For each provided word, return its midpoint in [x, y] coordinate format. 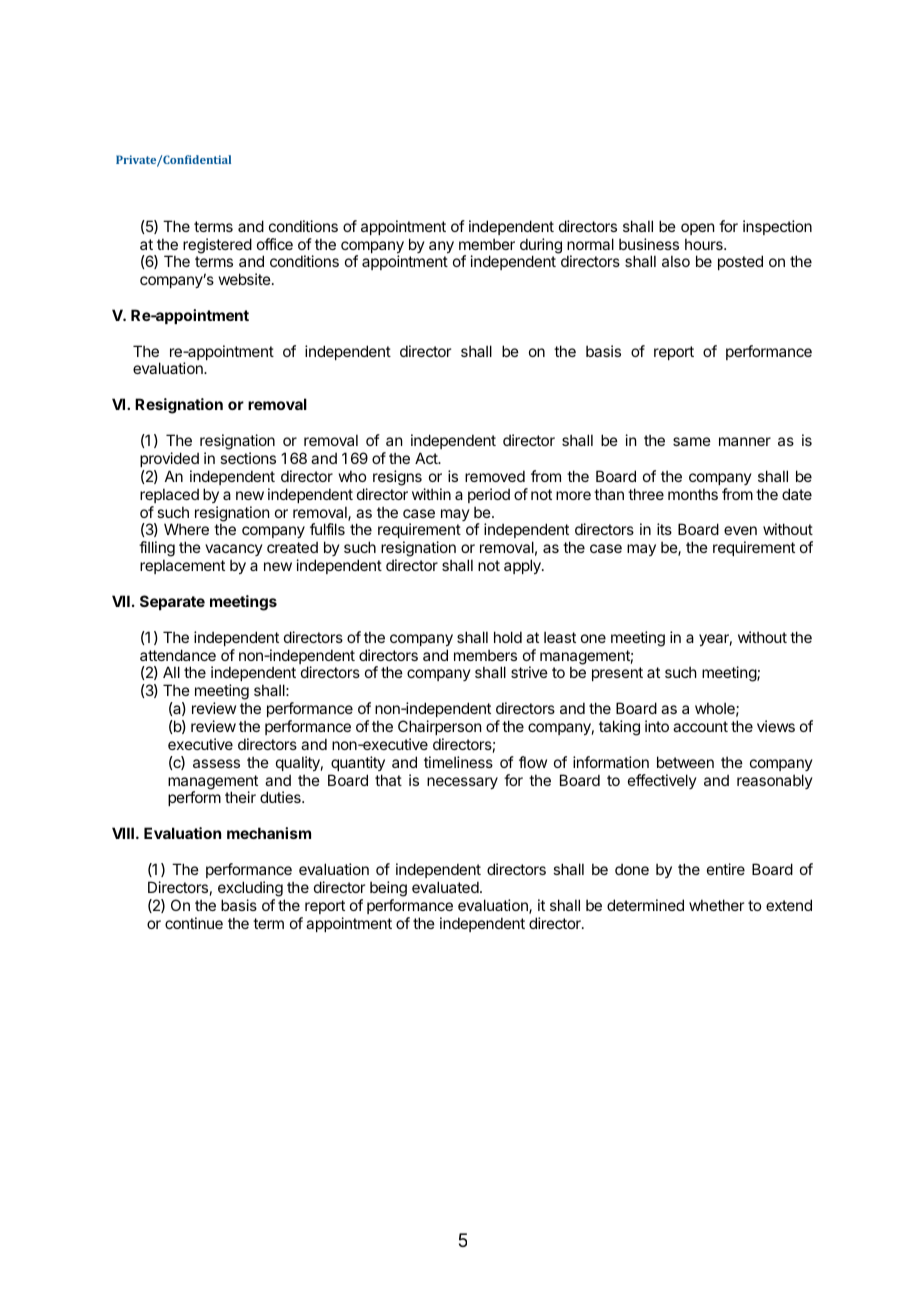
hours [705, 244]
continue [194, 923]
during [541, 247]
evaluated [445, 887]
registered [217, 246]
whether [716, 905]
